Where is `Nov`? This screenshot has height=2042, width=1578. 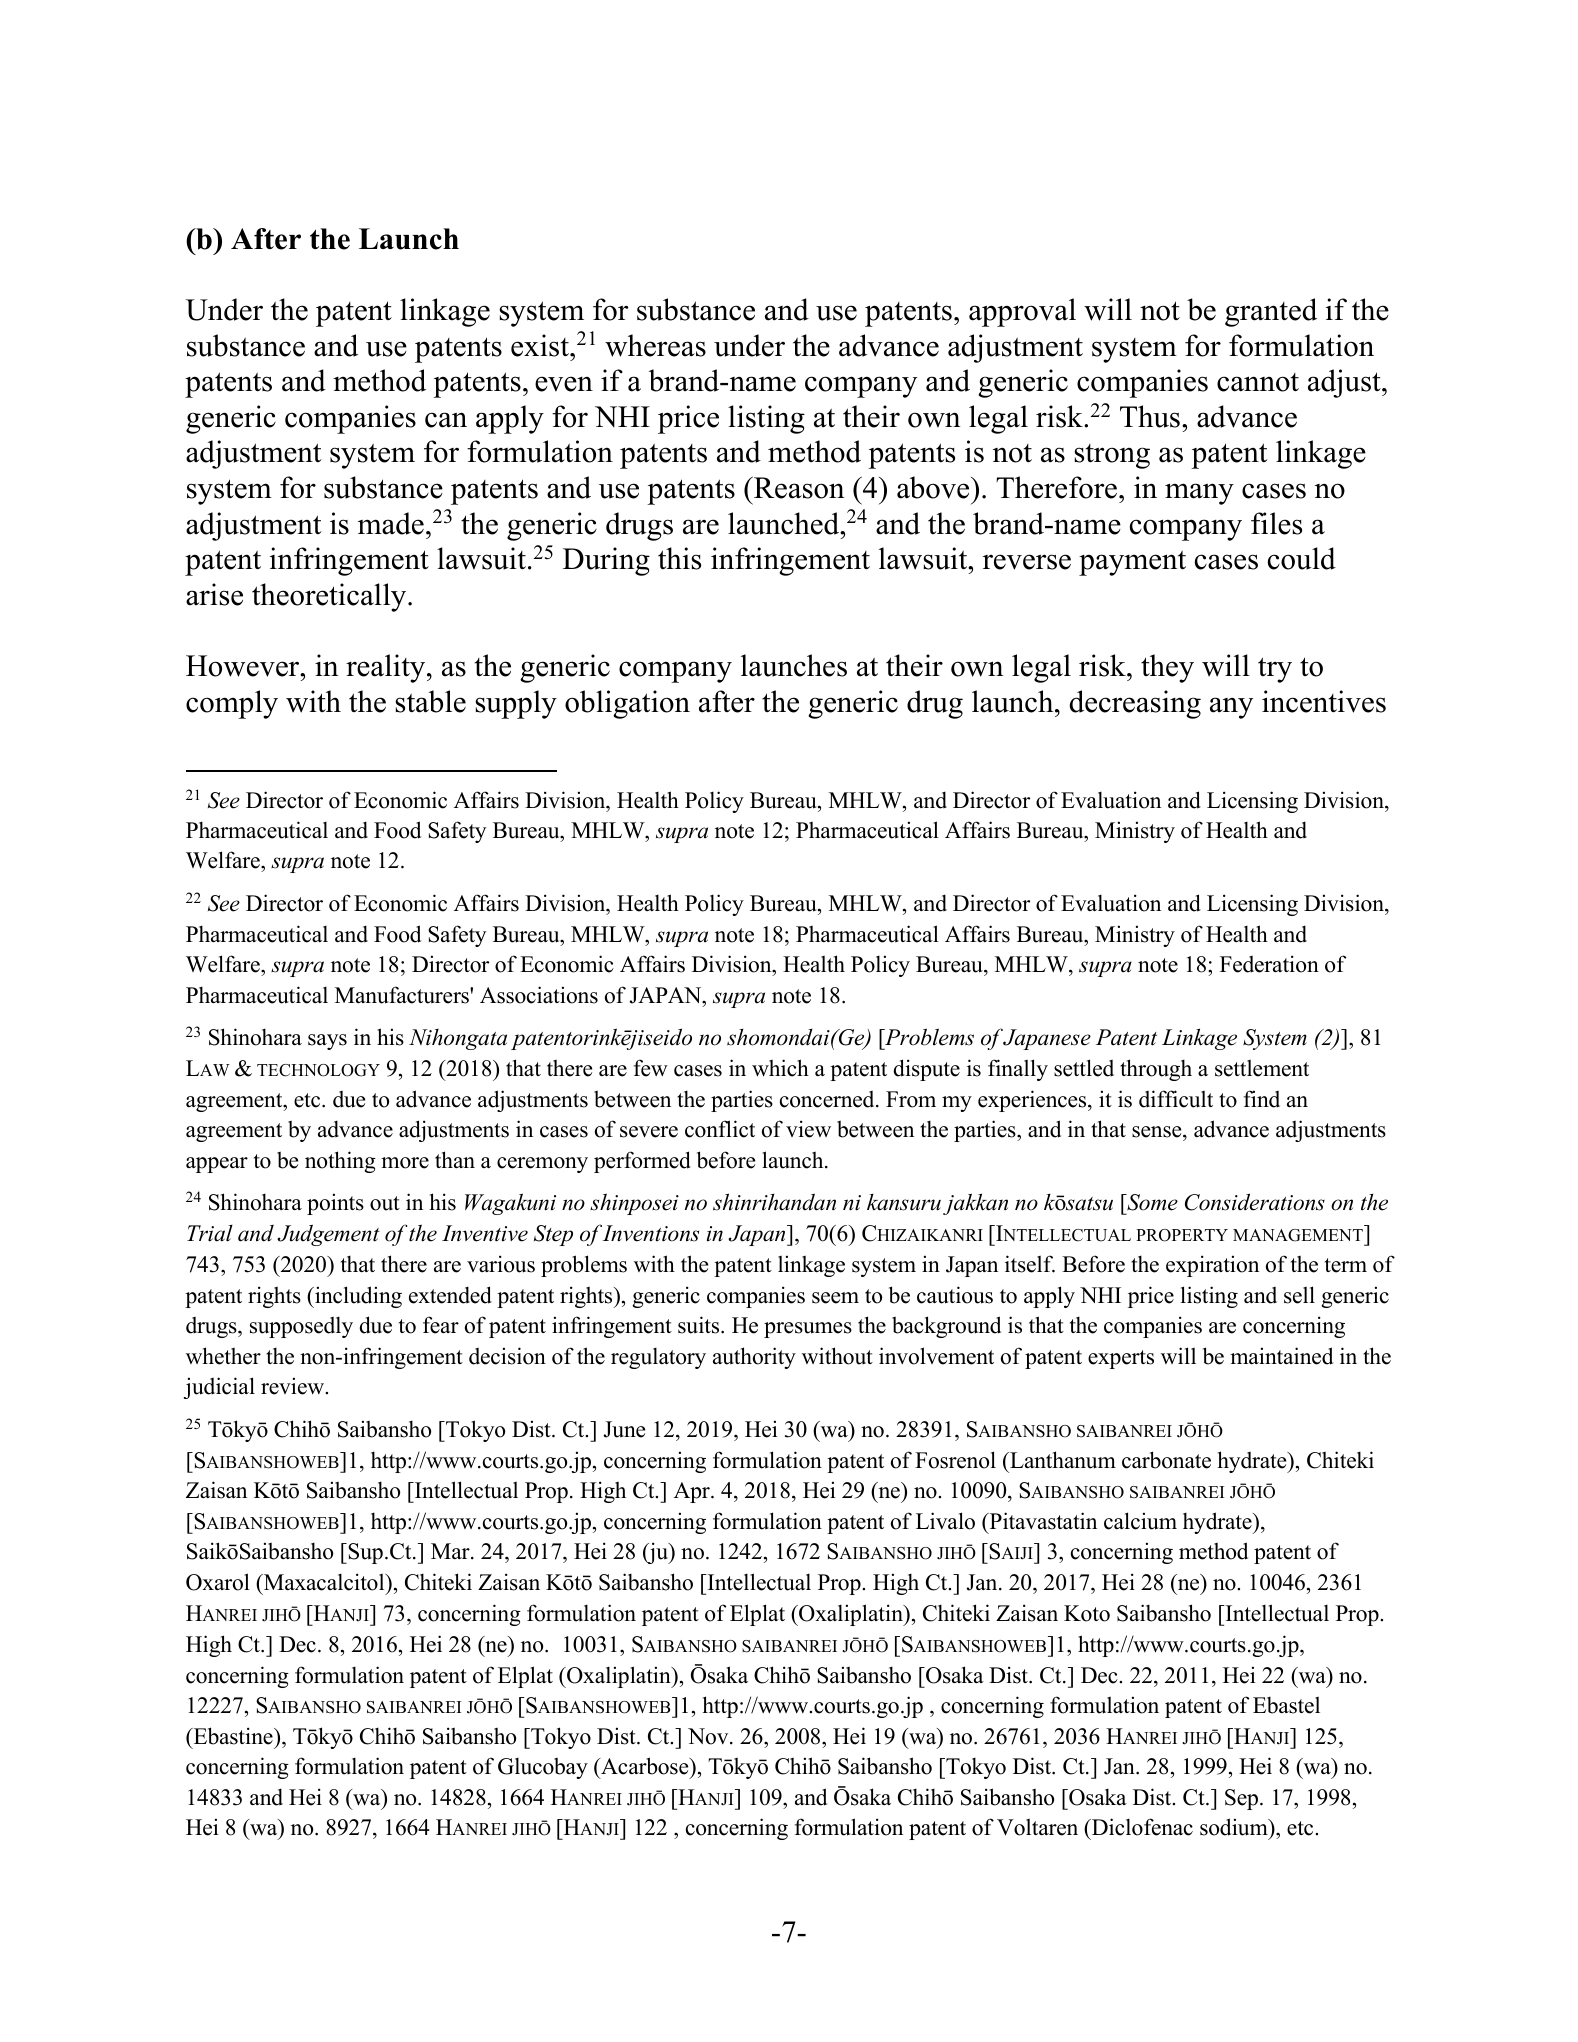
Nov is located at coordinates (709, 1736).
